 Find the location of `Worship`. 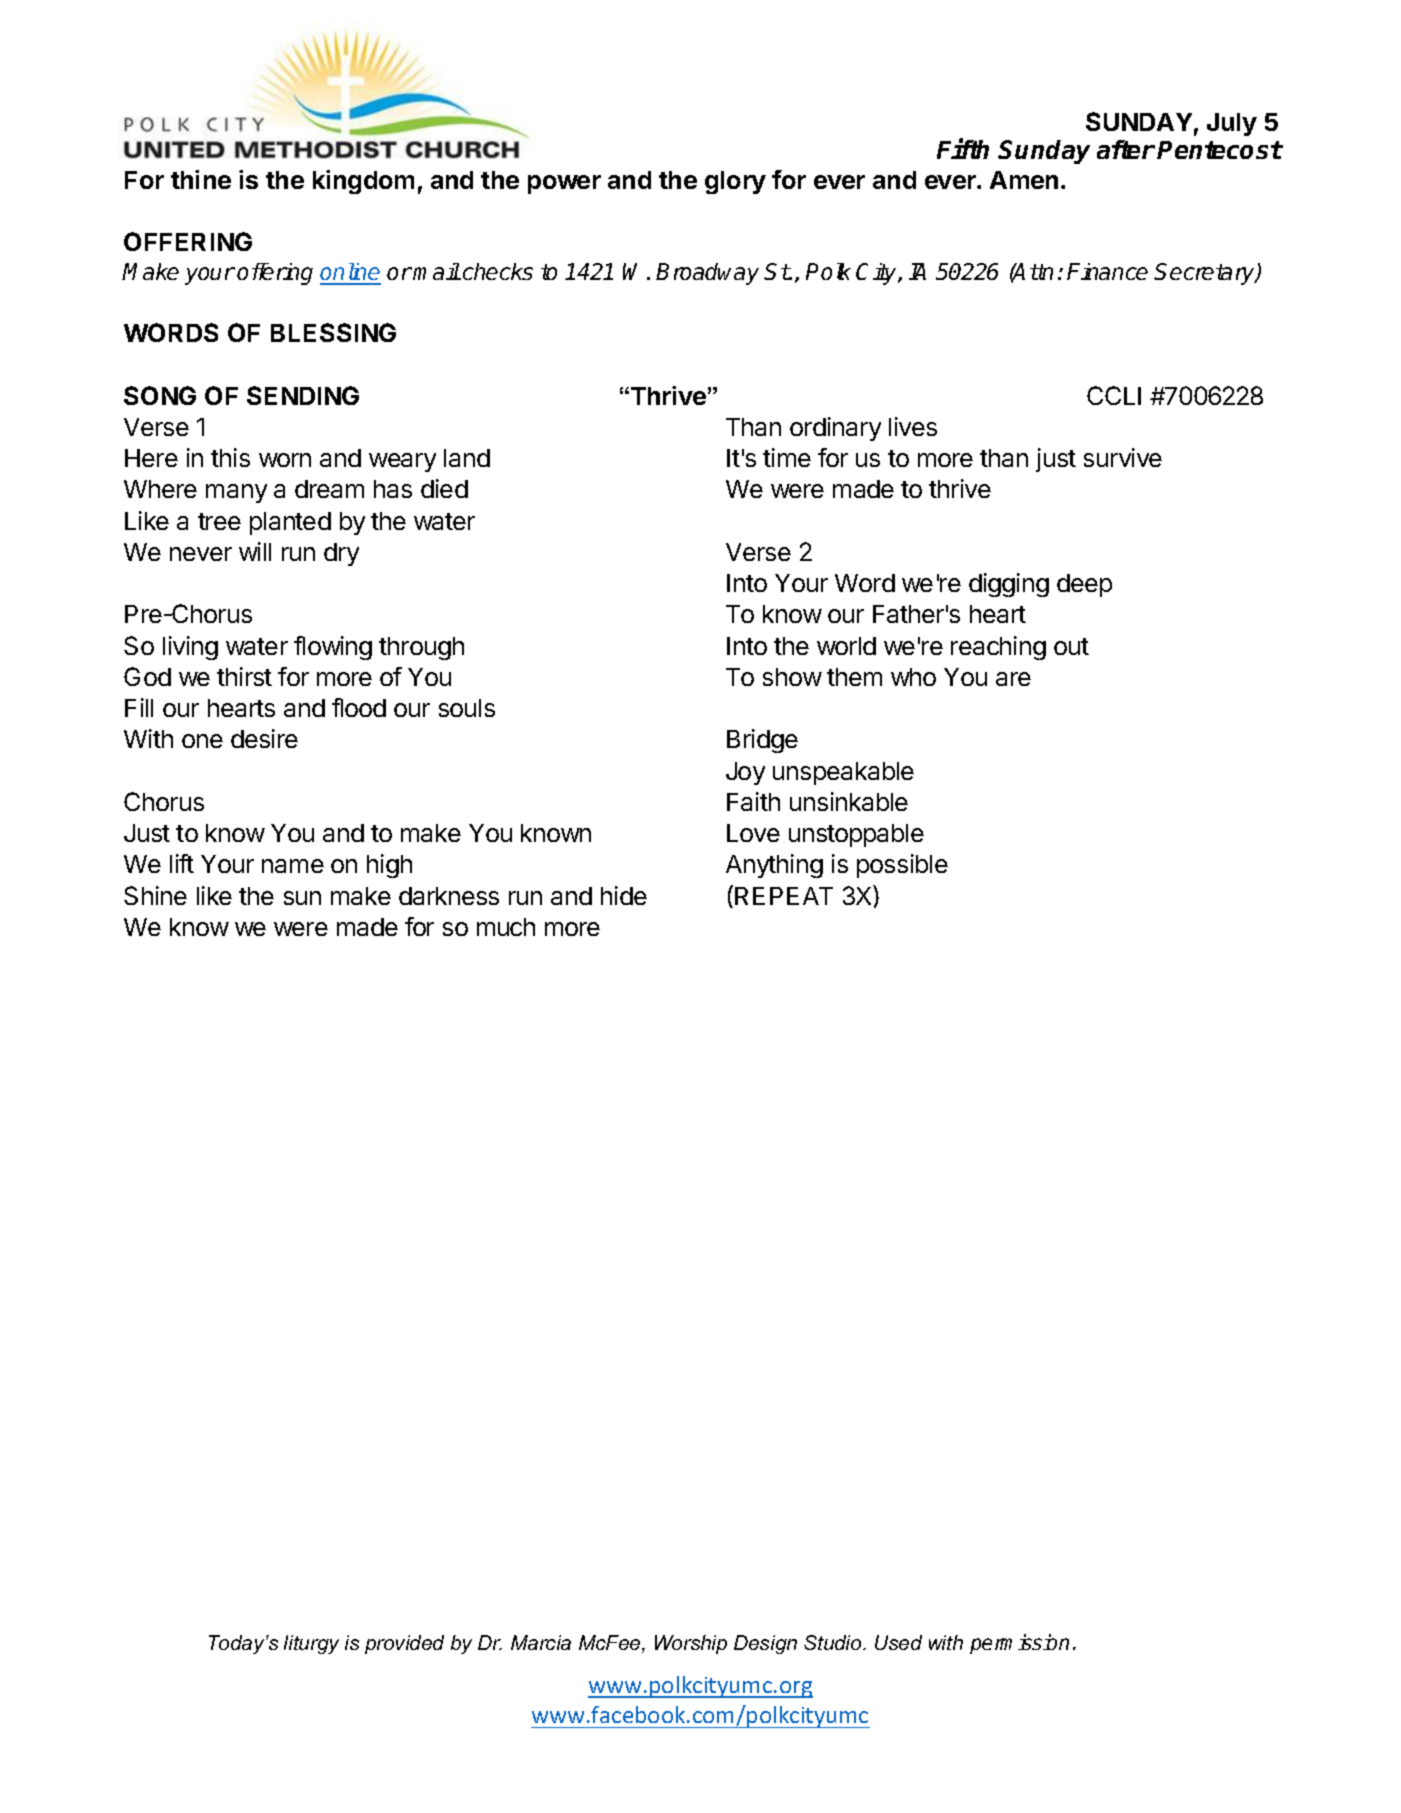

Worship is located at coordinates (691, 1644).
